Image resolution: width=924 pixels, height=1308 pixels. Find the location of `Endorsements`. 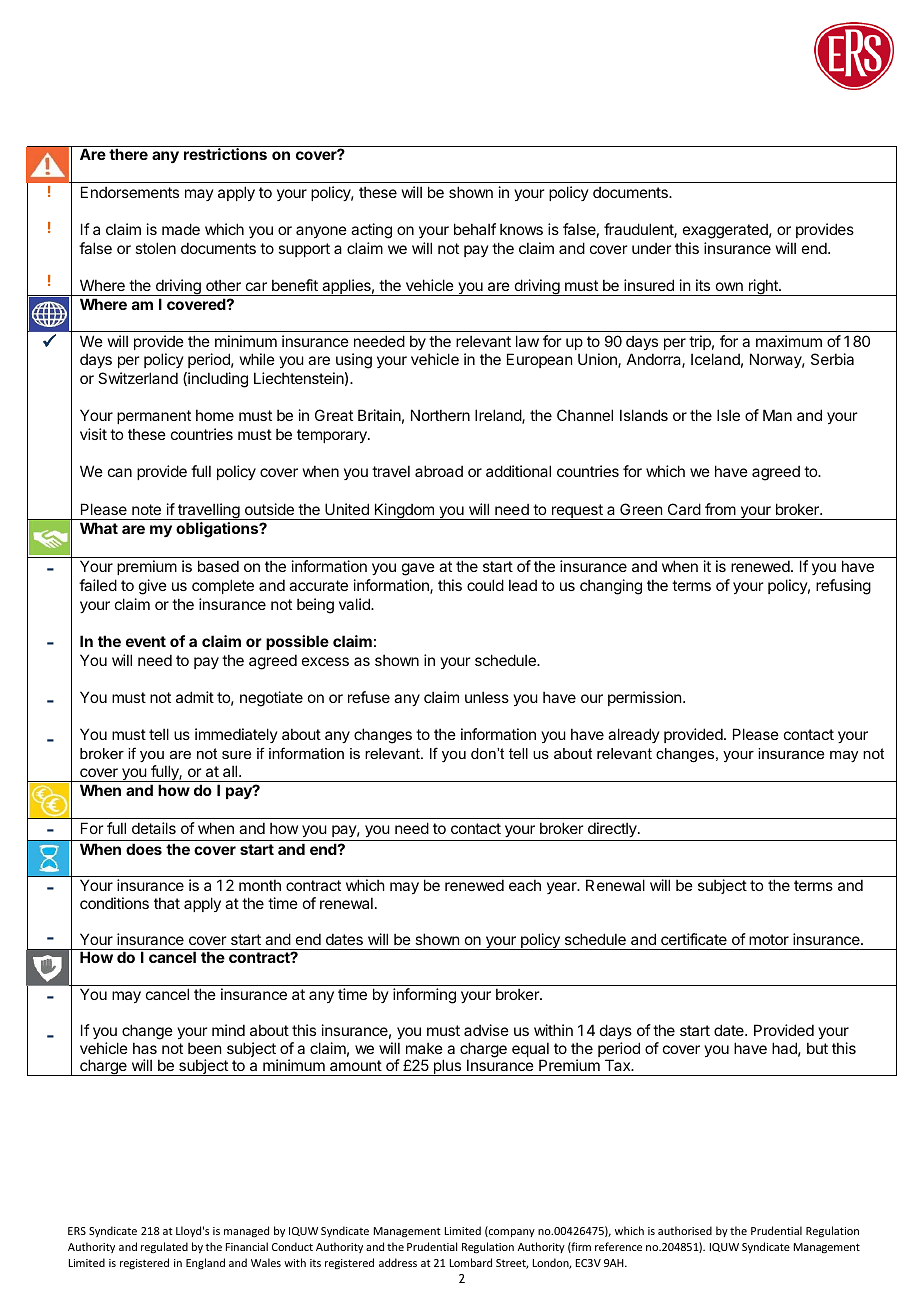

Endorsements is located at coordinates (130, 192).
